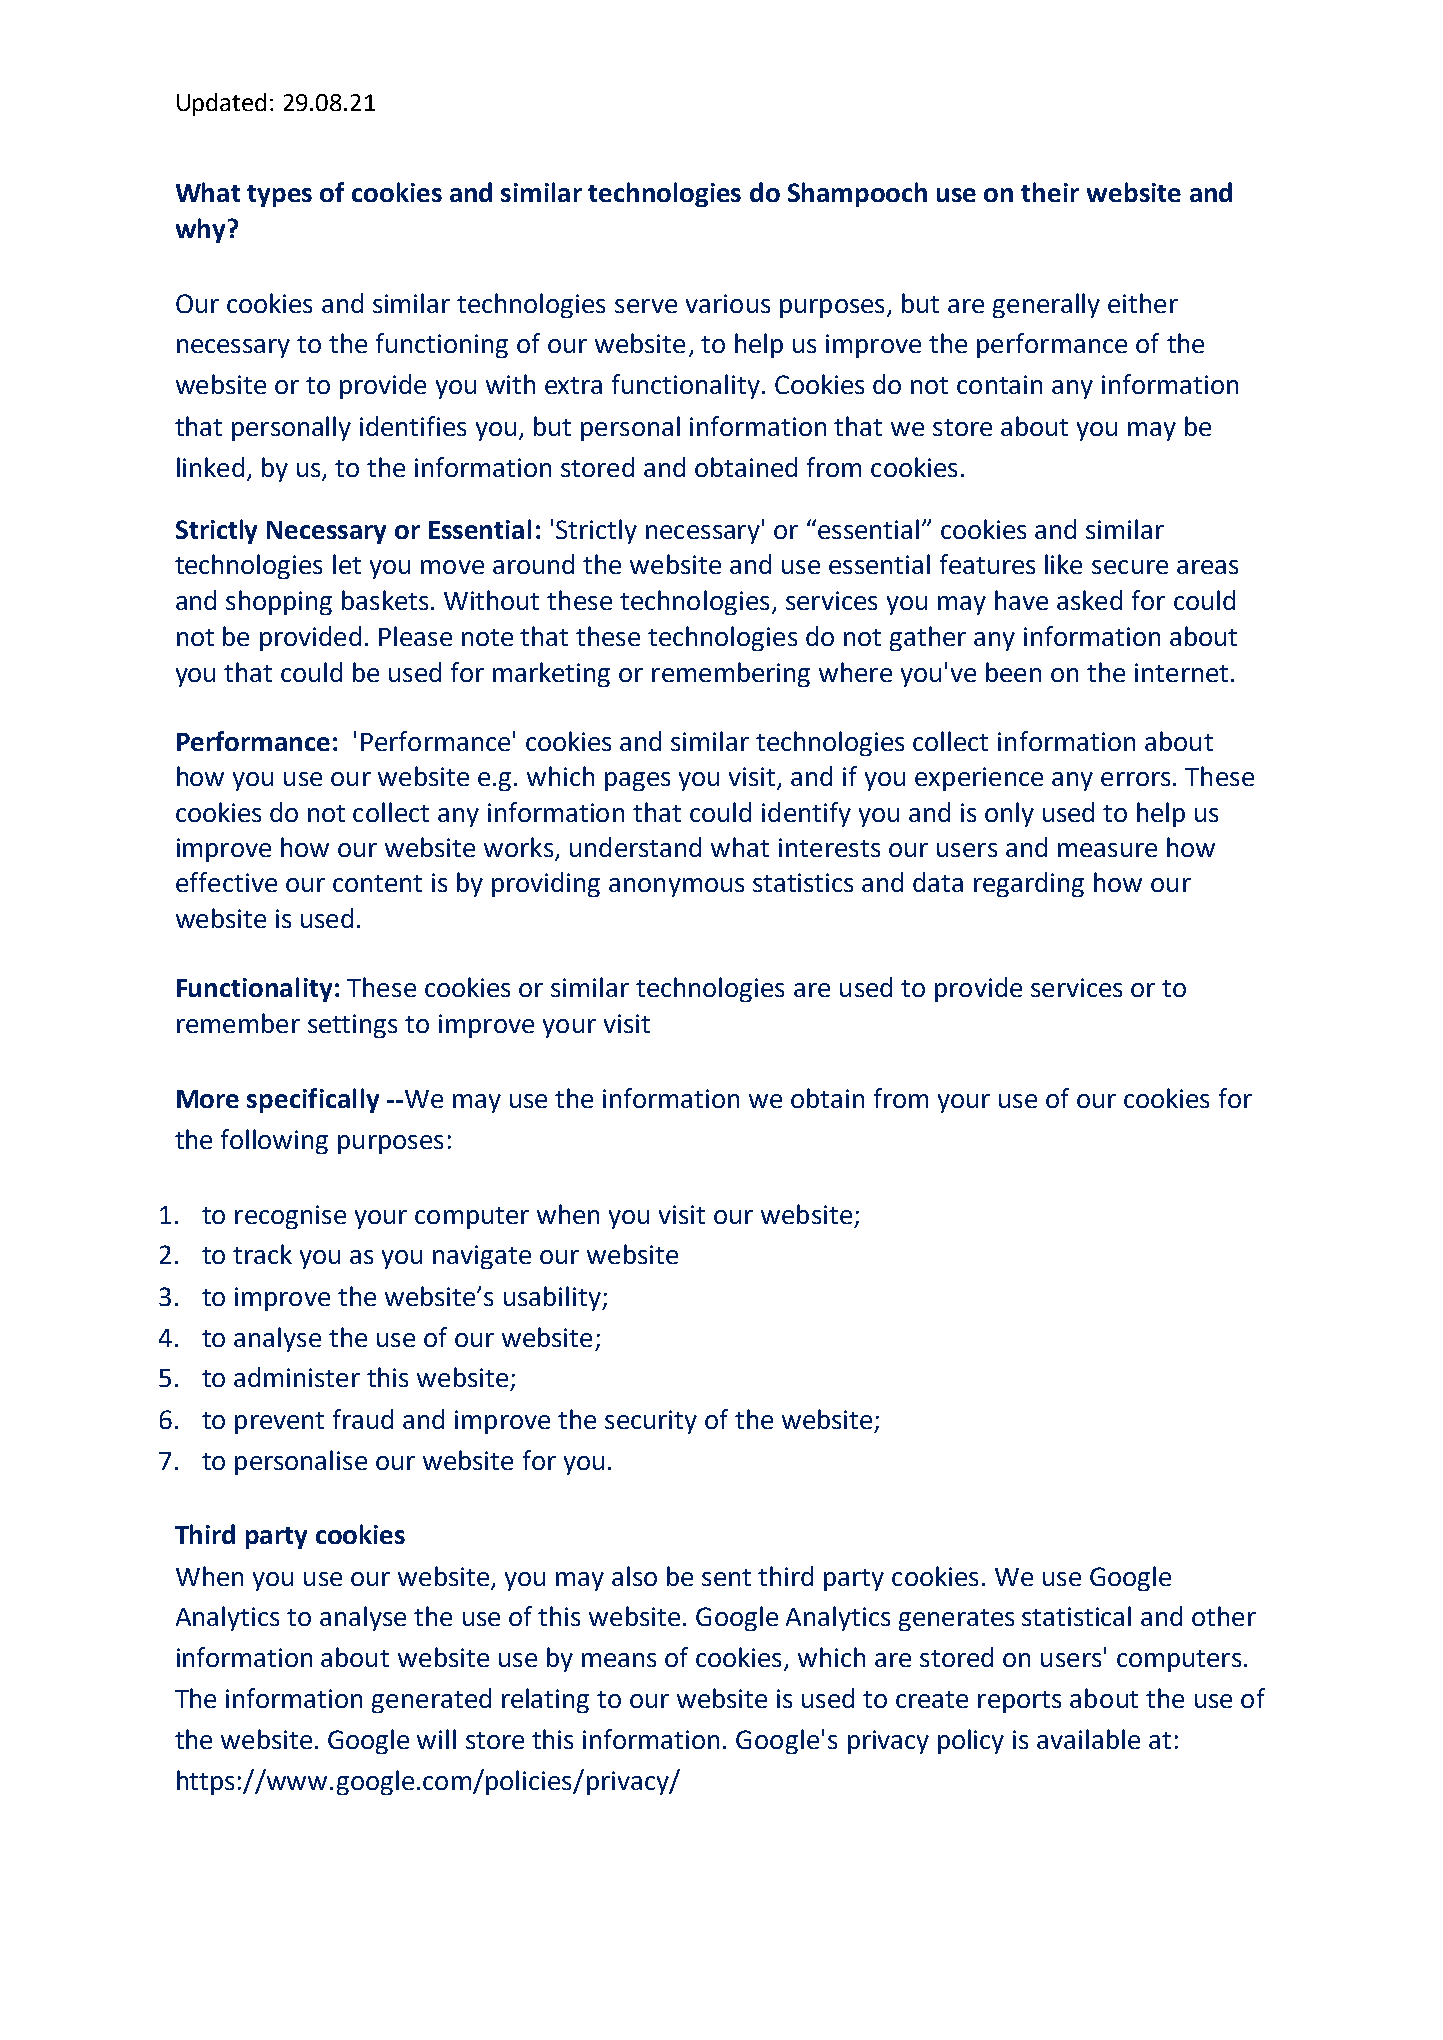 The width and height of the image is (1443, 2040). What do you see at coordinates (431, 1700) in the image?
I see `generated` at bounding box center [431, 1700].
